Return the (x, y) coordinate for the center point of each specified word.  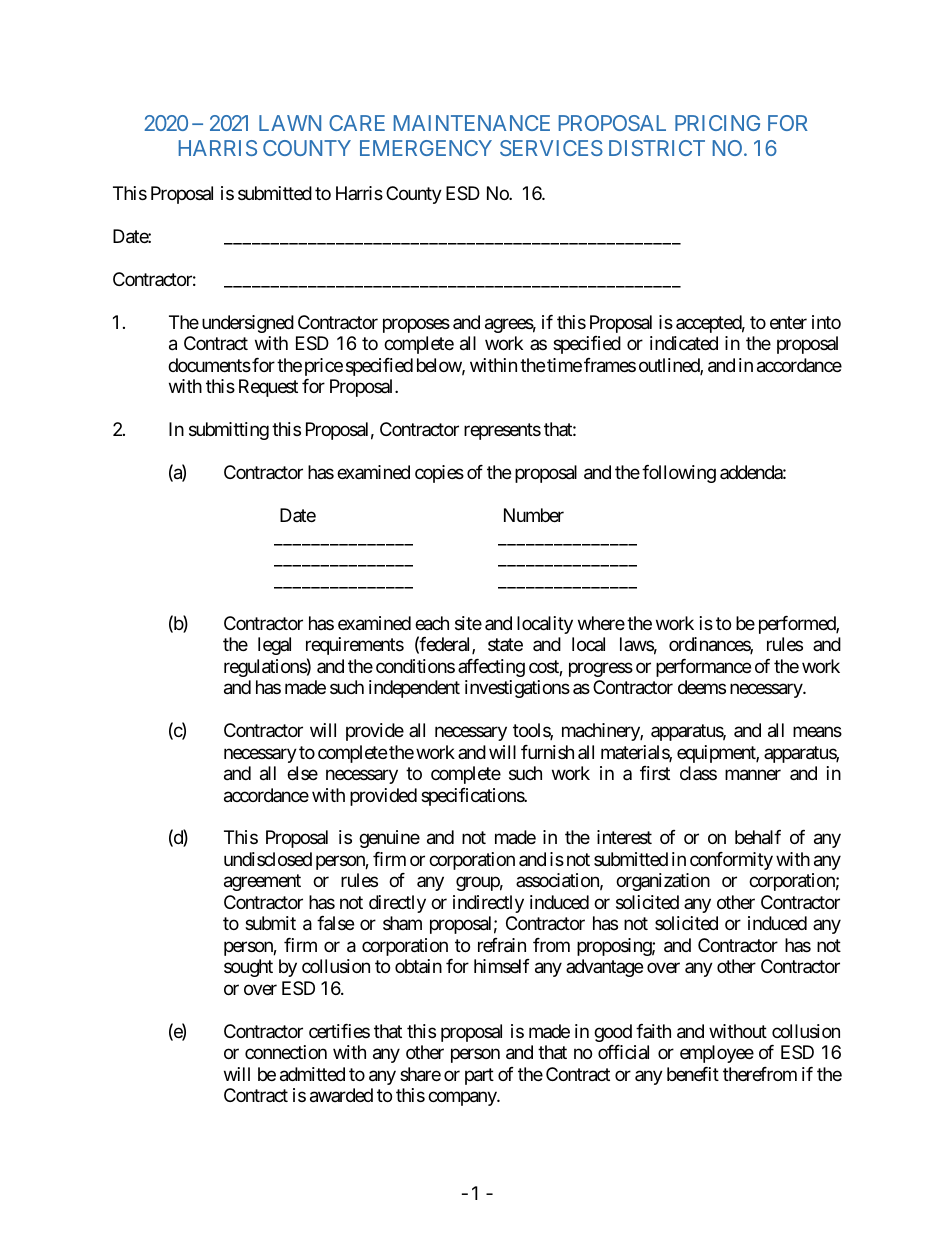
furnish (547, 752)
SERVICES (551, 148)
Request (268, 388)
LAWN (290, 123)
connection (286, 1052)
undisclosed (268, 859)
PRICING (717, 123)
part (479, 1076)
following (679, 474)
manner (753, 775)
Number (534, 515)
